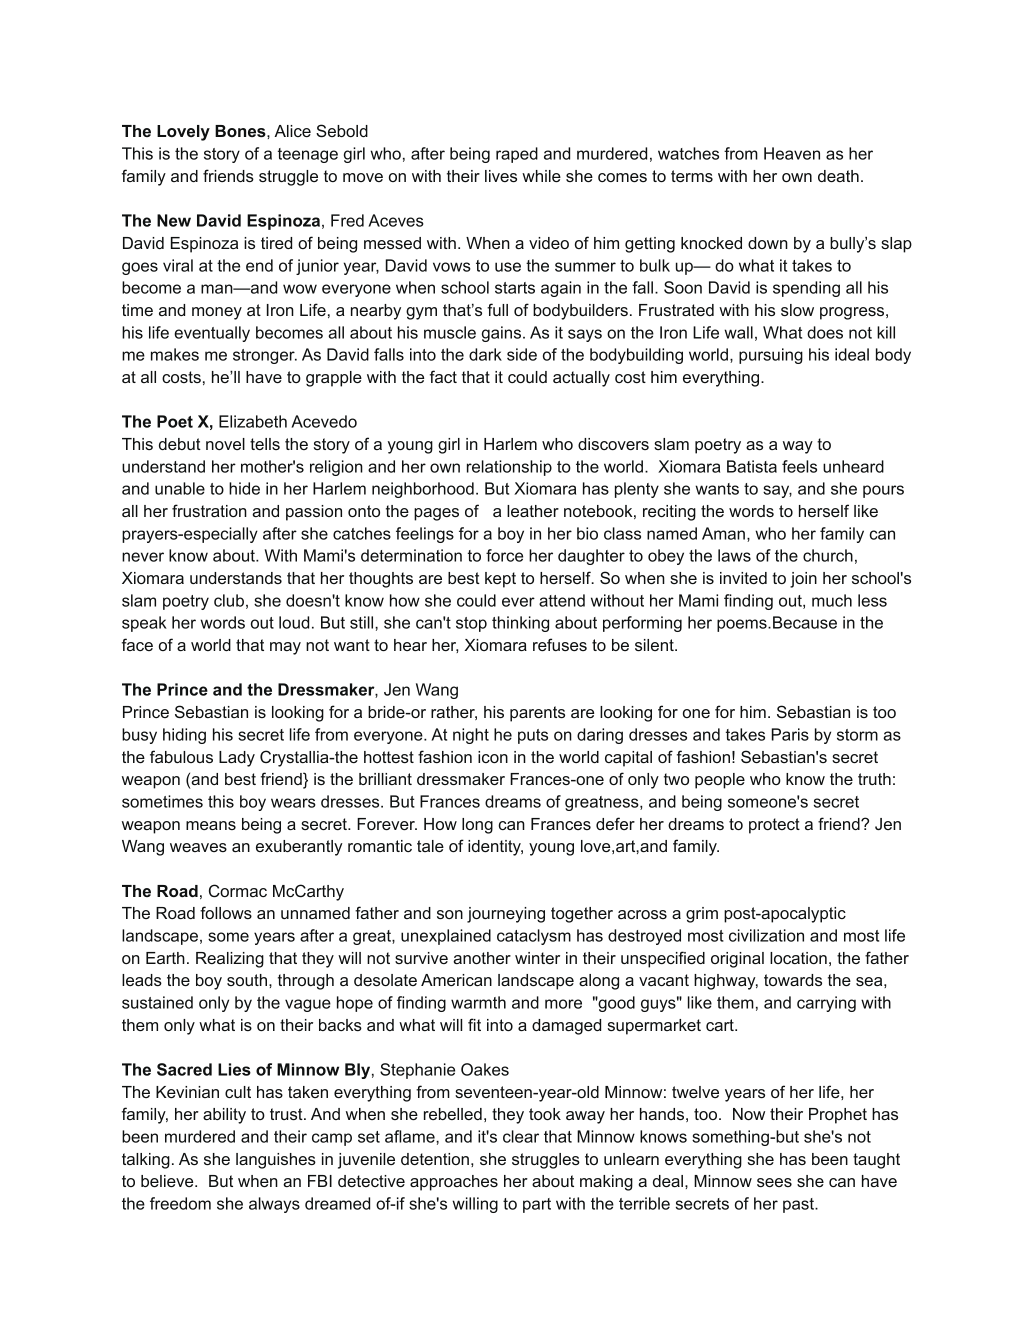 The image size is (1034, 1338). I want to click on Paris, so click(790, 734).
